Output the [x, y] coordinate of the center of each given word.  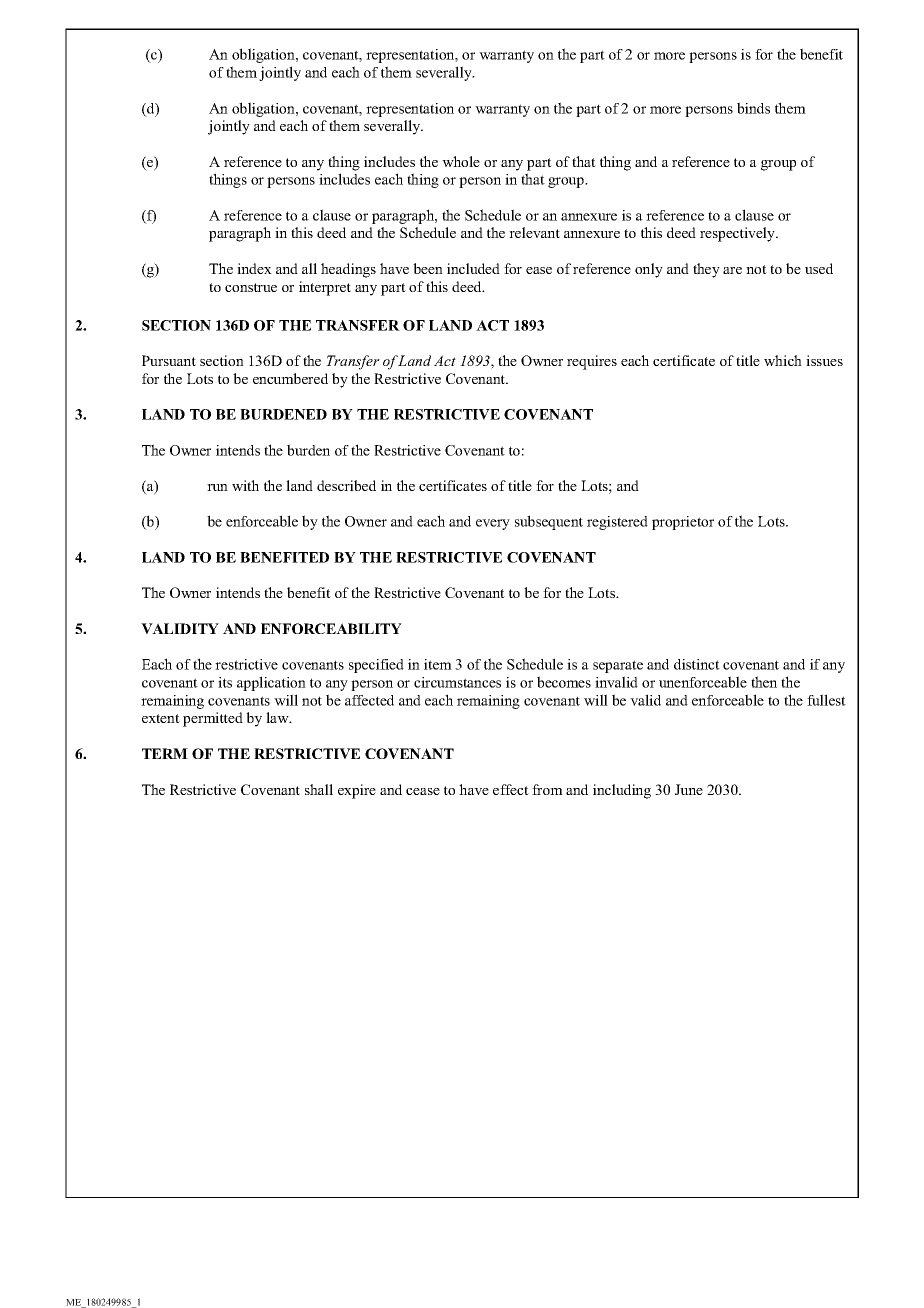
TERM [165, 753]
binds [753, 108]
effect [511, 789]
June [689, 789]
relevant [534, 232]
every [493, 524]
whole [461, 161]
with [245, 485]
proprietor [683, 523]
